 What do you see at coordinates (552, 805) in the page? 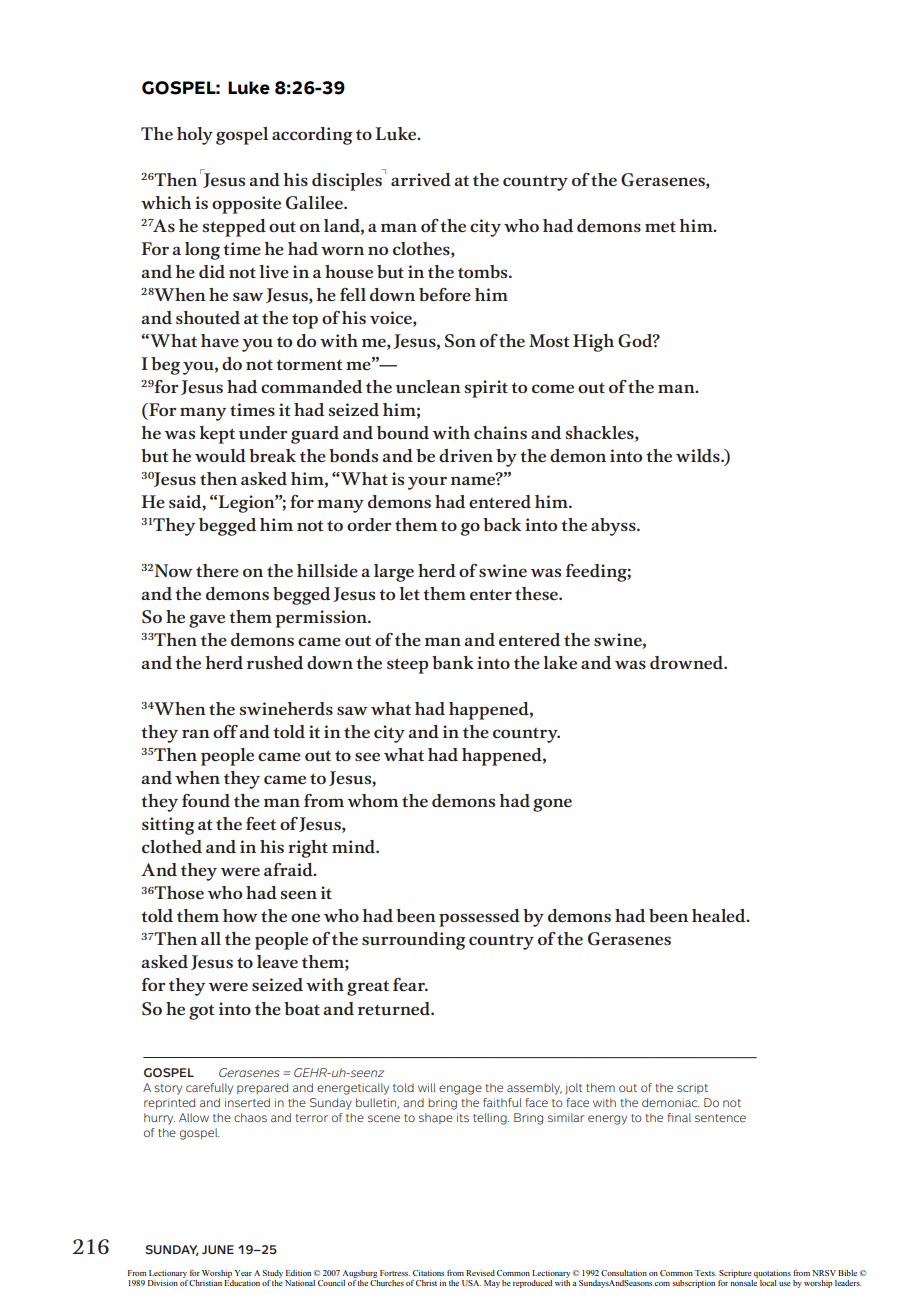
I see `gone` at bounding box center [552, 805].
